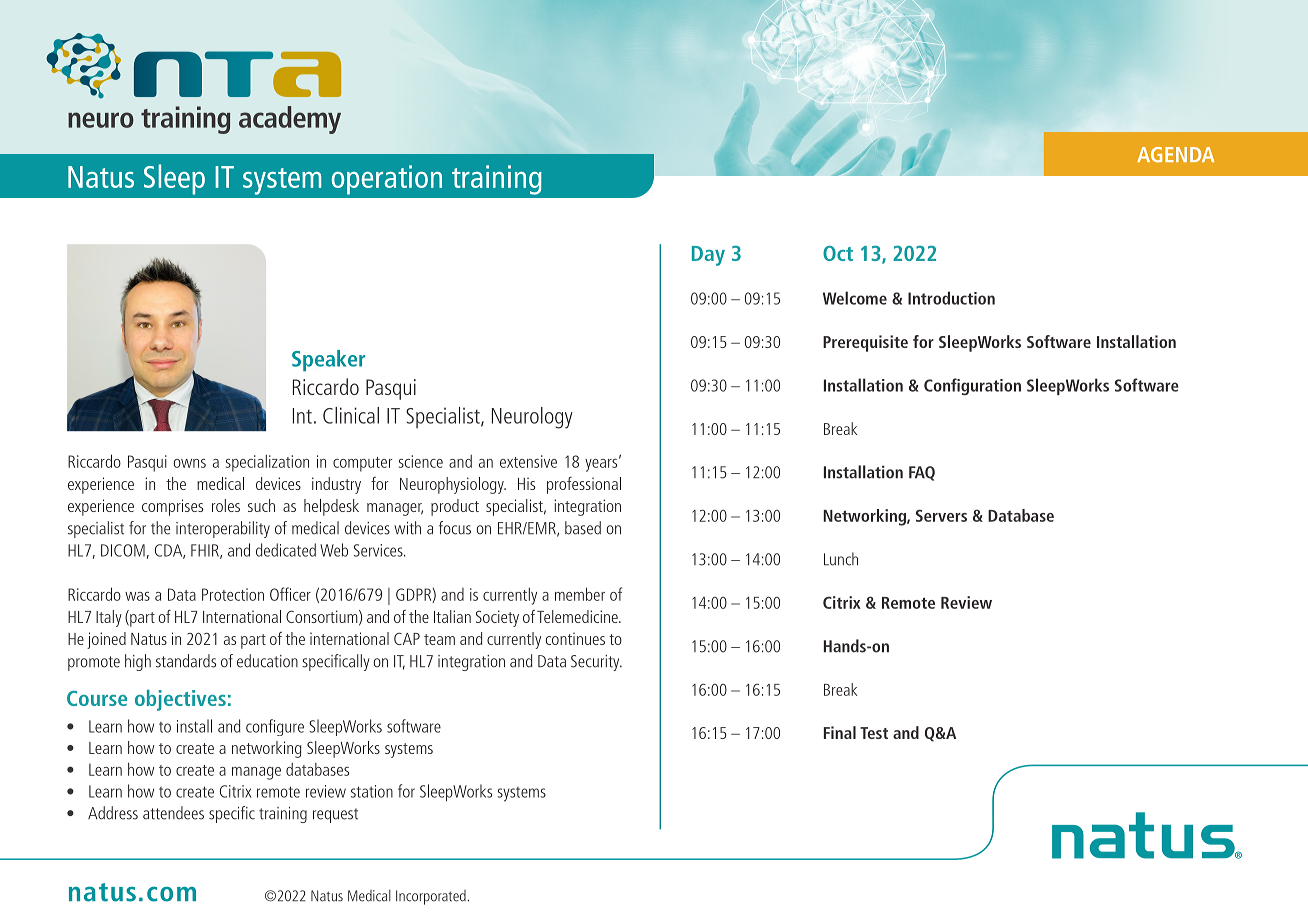 The height and width of the screenshot is (924, 1308). What do you see at coordinates (386, 180) in the screenshot?
I see `operation` at bounding box center [386, 180].
